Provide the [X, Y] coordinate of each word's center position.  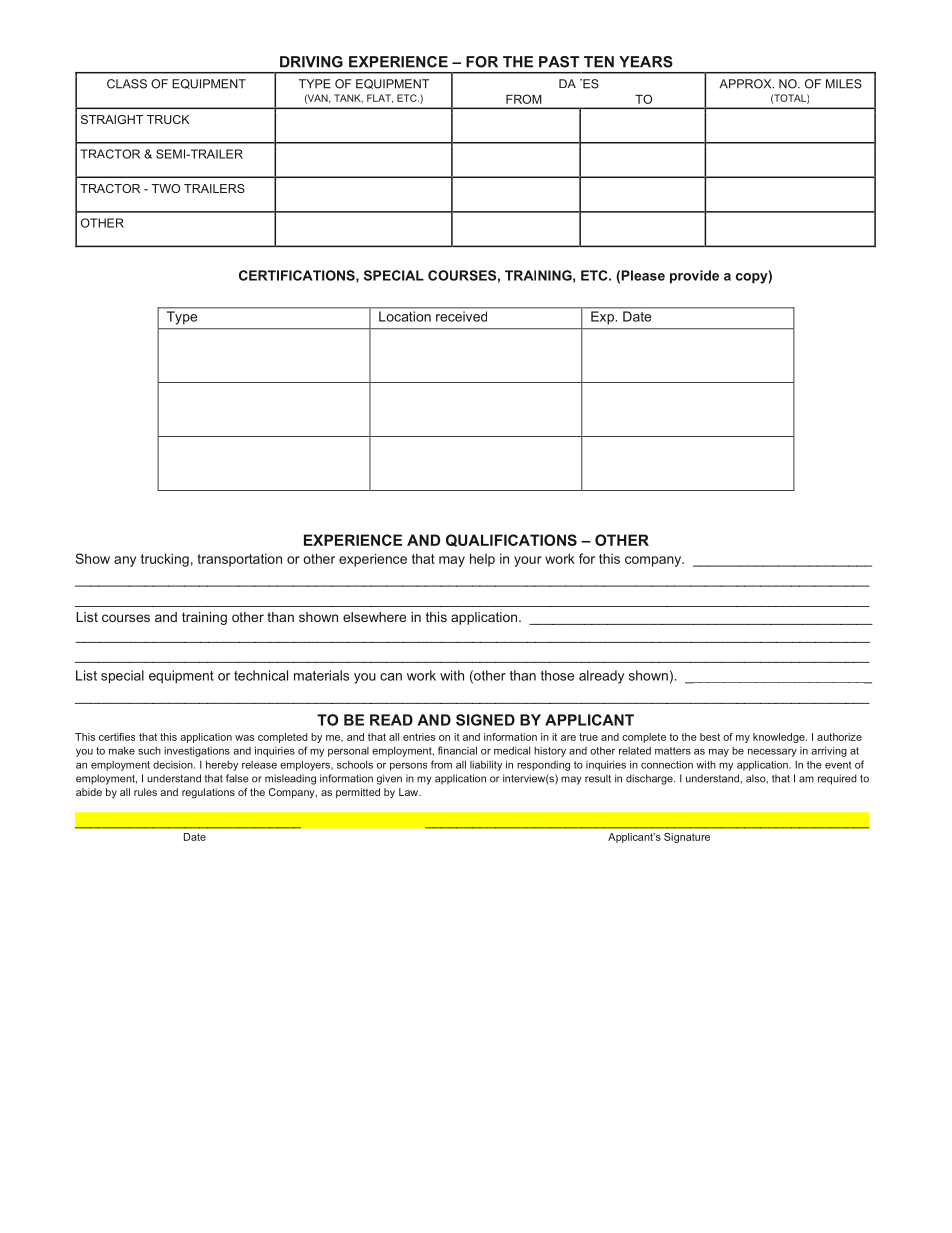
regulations [208, 793]
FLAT [380, 98]
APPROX [746, 84]
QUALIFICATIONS [511, 540]
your [528, 561]
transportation [239, 560]
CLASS [127, 84]
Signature [687, 838]
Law [410, 792]
